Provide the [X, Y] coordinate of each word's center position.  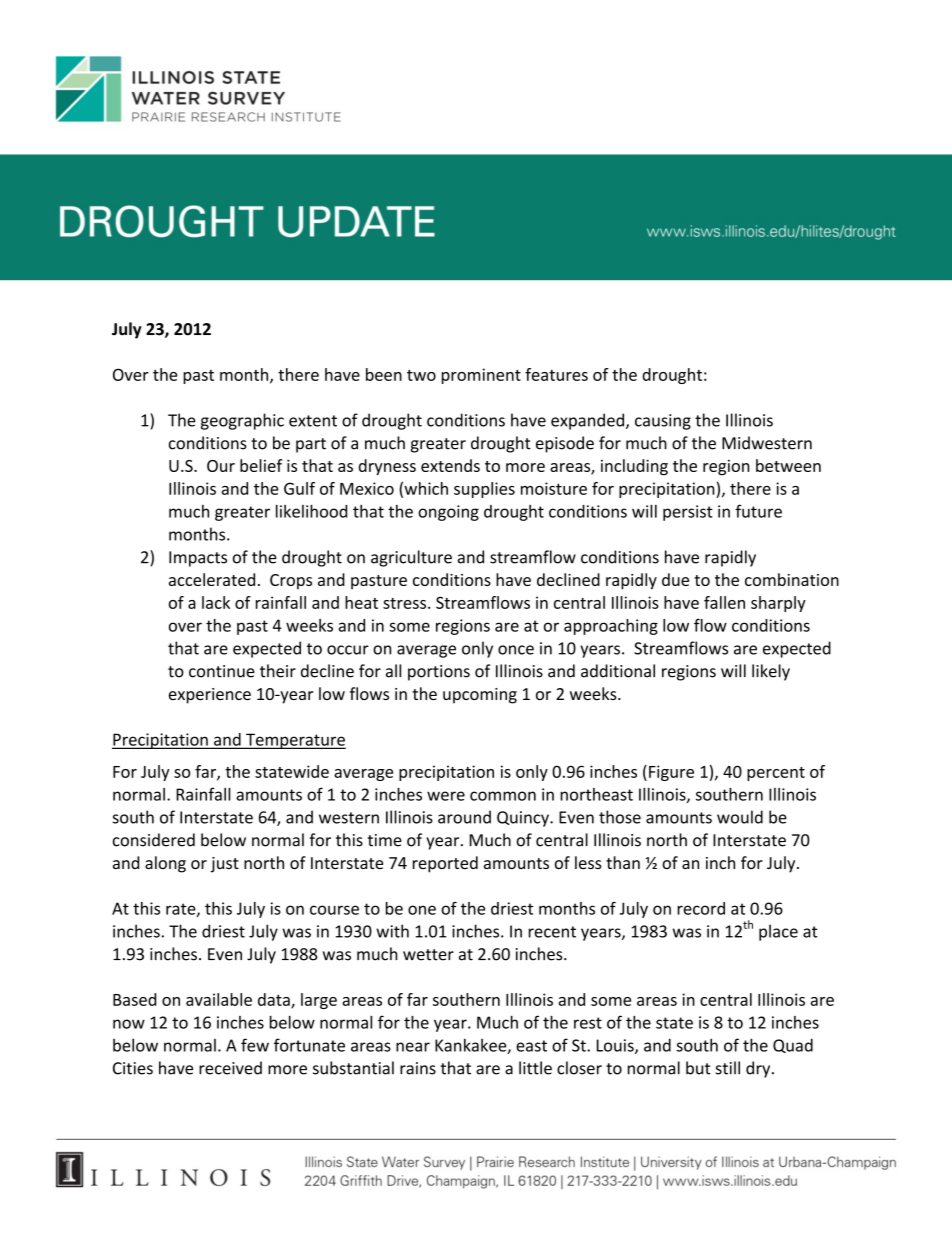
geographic [242, 421]
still [728, 1068]
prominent [481, 376]
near [413, 1047]
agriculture [411, 558]
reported [445, 864]
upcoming [480, 696]
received [230, 1068]
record [701, 908]
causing [663, 422]
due [675, 579]
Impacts [198, 559]
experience [210, 696]
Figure [671, 773]
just [225, 865]
